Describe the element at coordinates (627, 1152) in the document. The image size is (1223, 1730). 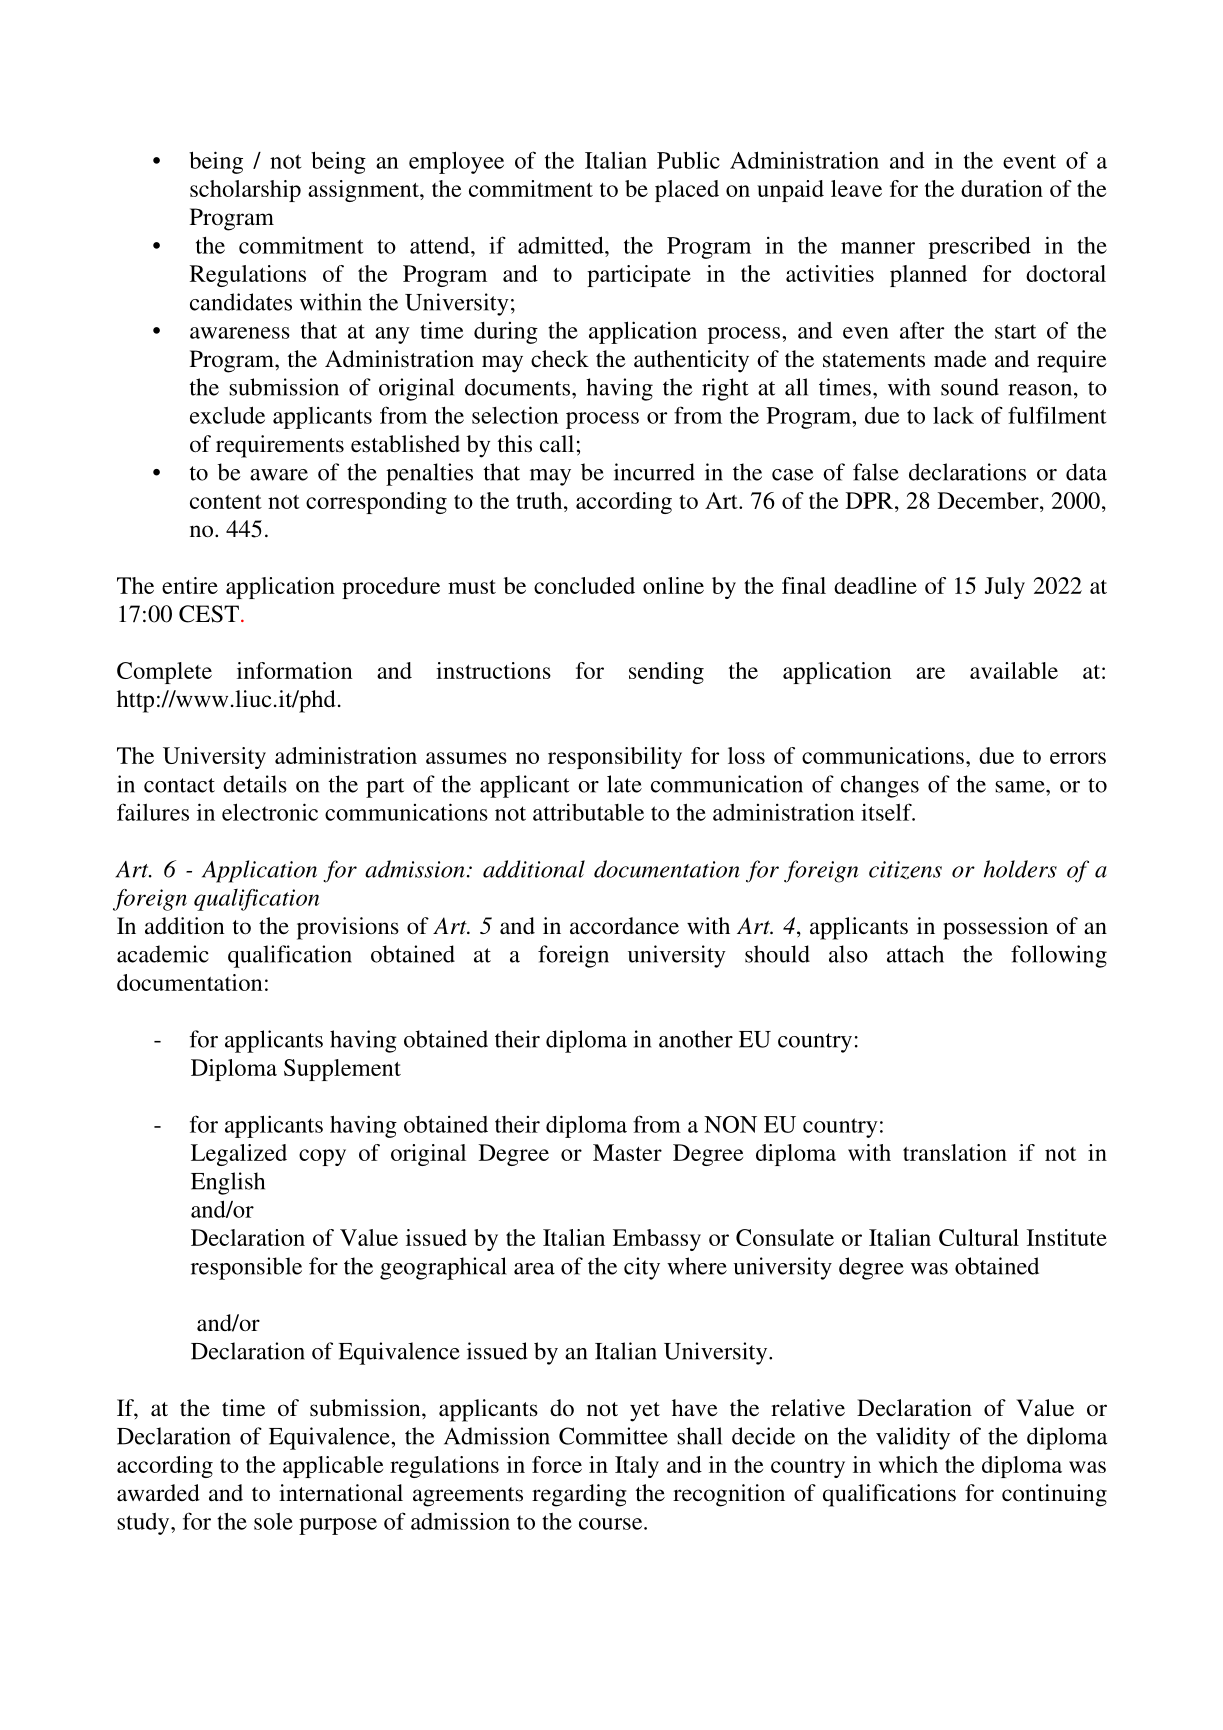
I see `Master` at that location.
